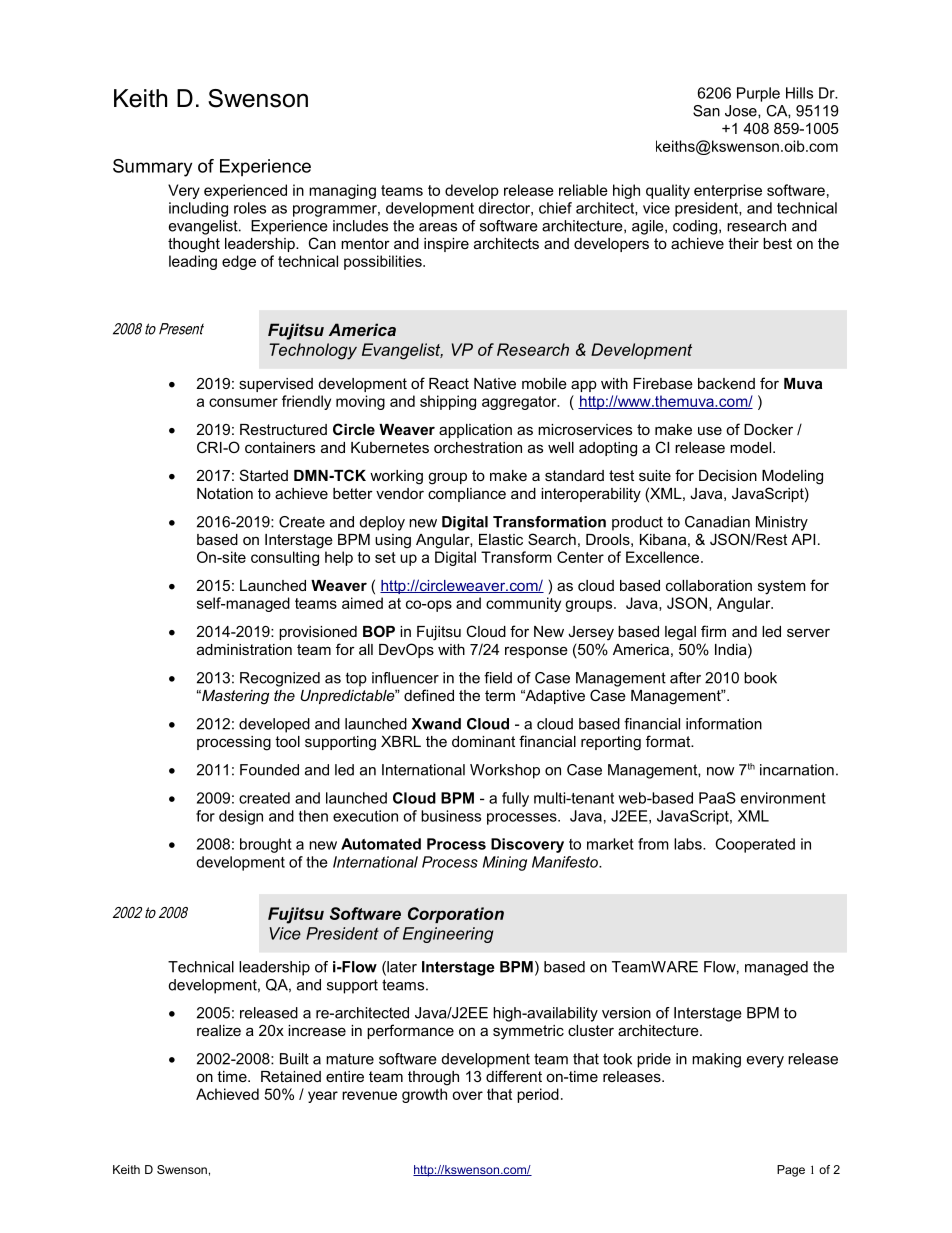  I want to click on firm, so click(713, 631).
